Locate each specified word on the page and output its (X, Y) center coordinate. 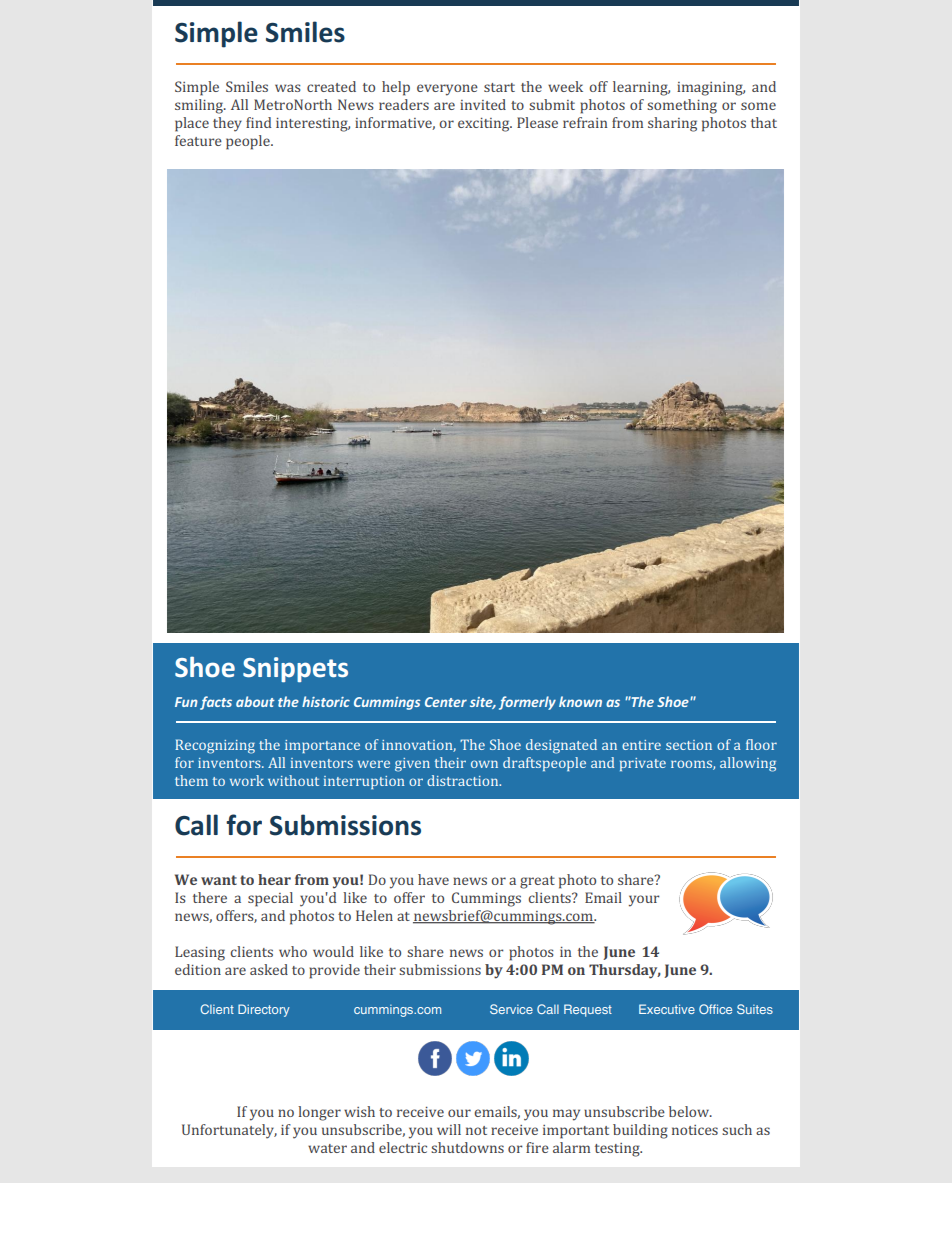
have (433, 879)
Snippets (295, 669)
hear (274, 879)
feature (198, 140)
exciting (485, 125)
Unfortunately (229, 1131)
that (764, 122)
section (689, 745)
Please (537, 122)
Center (446, 702)
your (644, 901)
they (227, 124)
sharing (672, 124)
